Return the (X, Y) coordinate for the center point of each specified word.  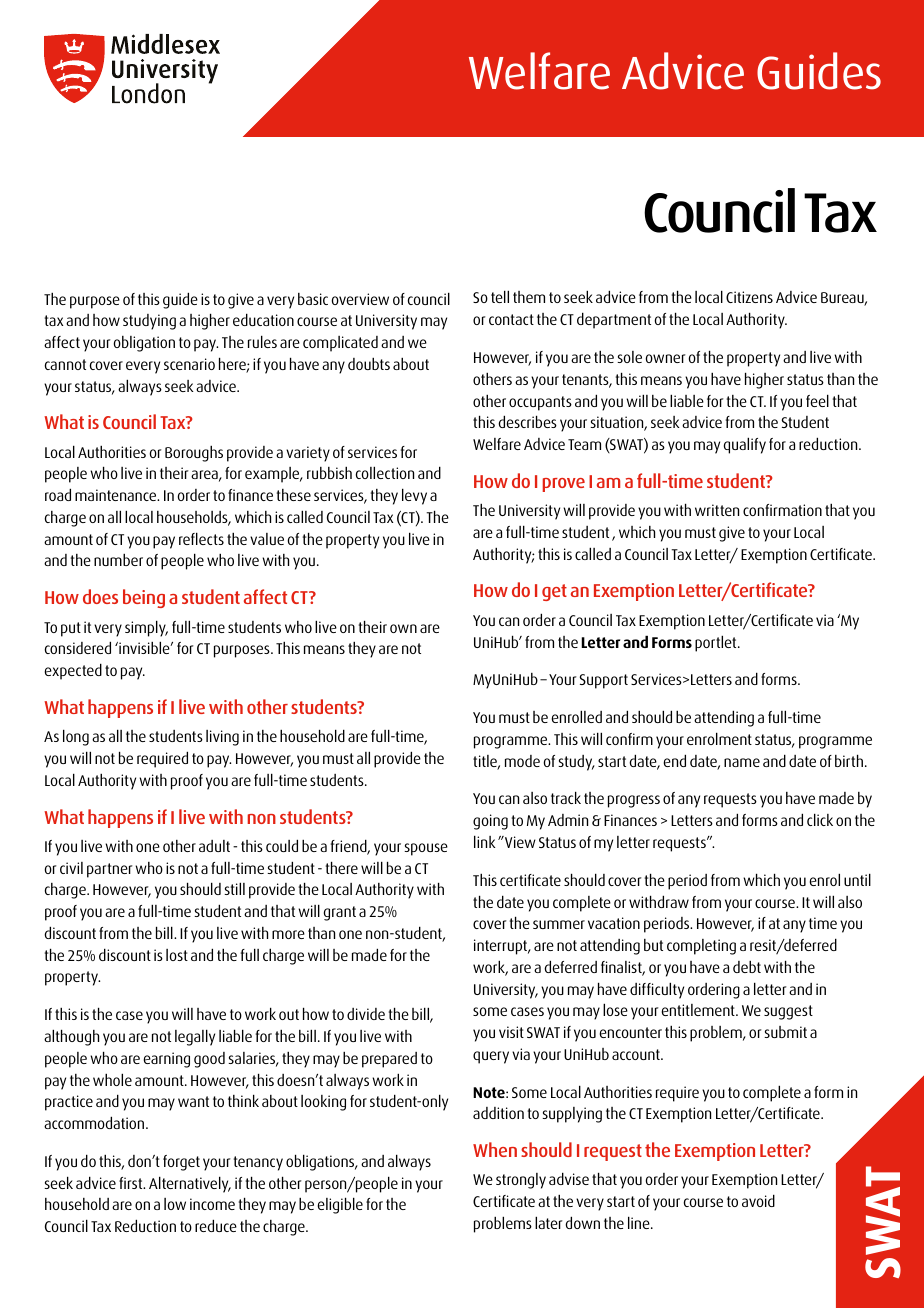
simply (146, 628)
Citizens (749, 297)
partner (109, 870)
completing (701, 947)
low (175, 1204)
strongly (521, 1181)
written (717, 510)
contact (511, 319)
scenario (189, 364)
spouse (426, 849)
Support (604, 681)
